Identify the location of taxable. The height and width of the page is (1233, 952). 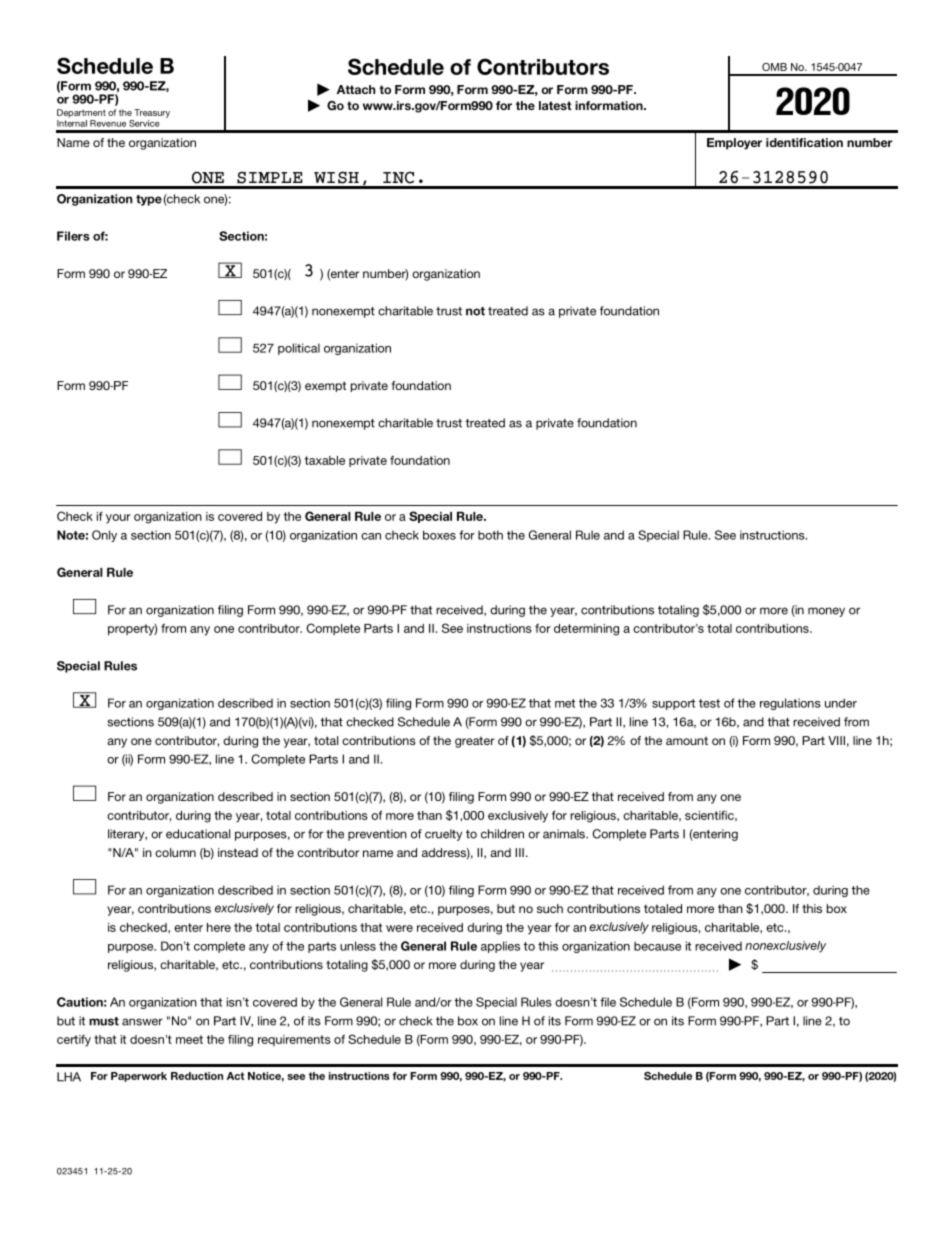
(325, 460).
